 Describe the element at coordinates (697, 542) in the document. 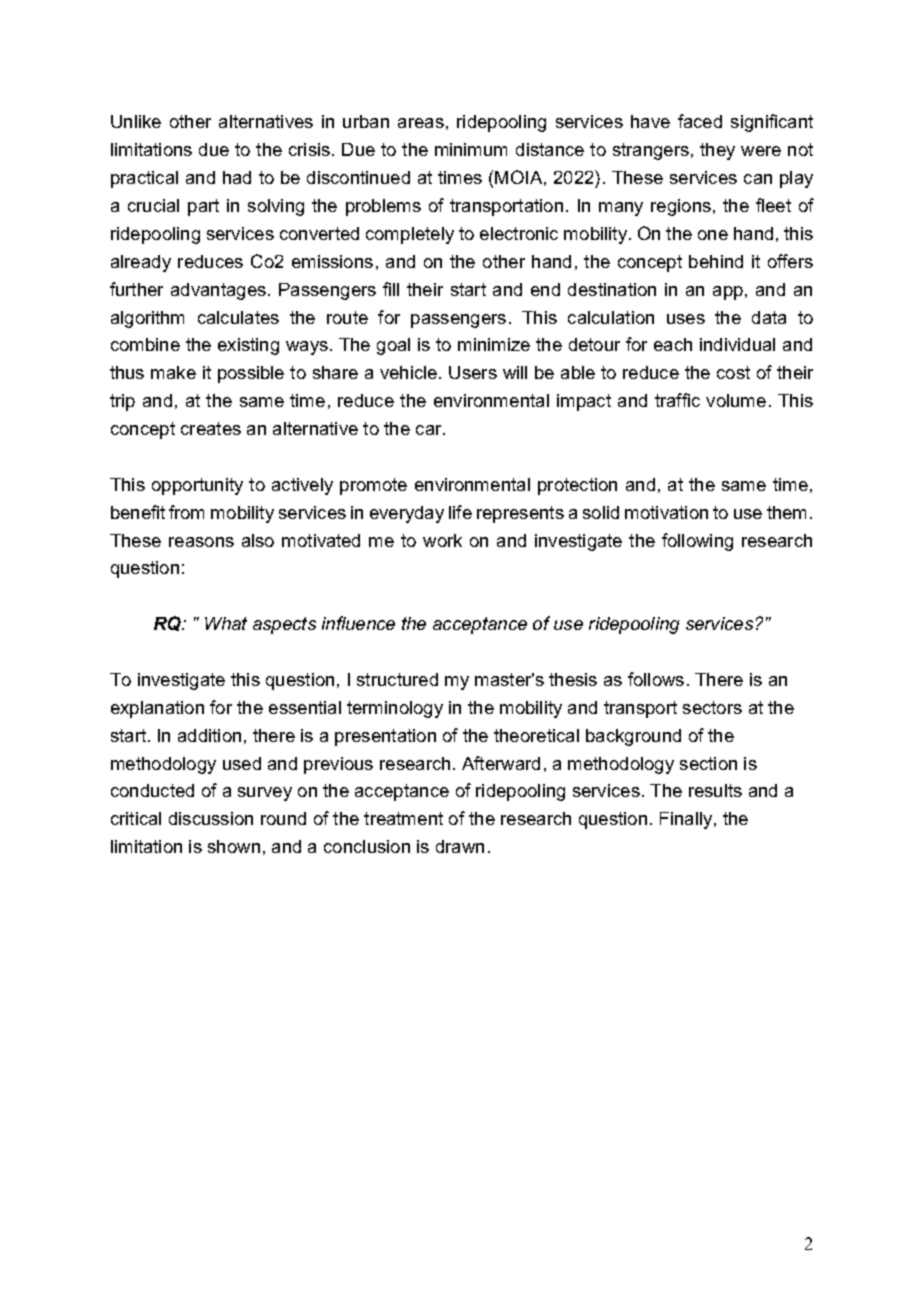

I see `following` at that location.
